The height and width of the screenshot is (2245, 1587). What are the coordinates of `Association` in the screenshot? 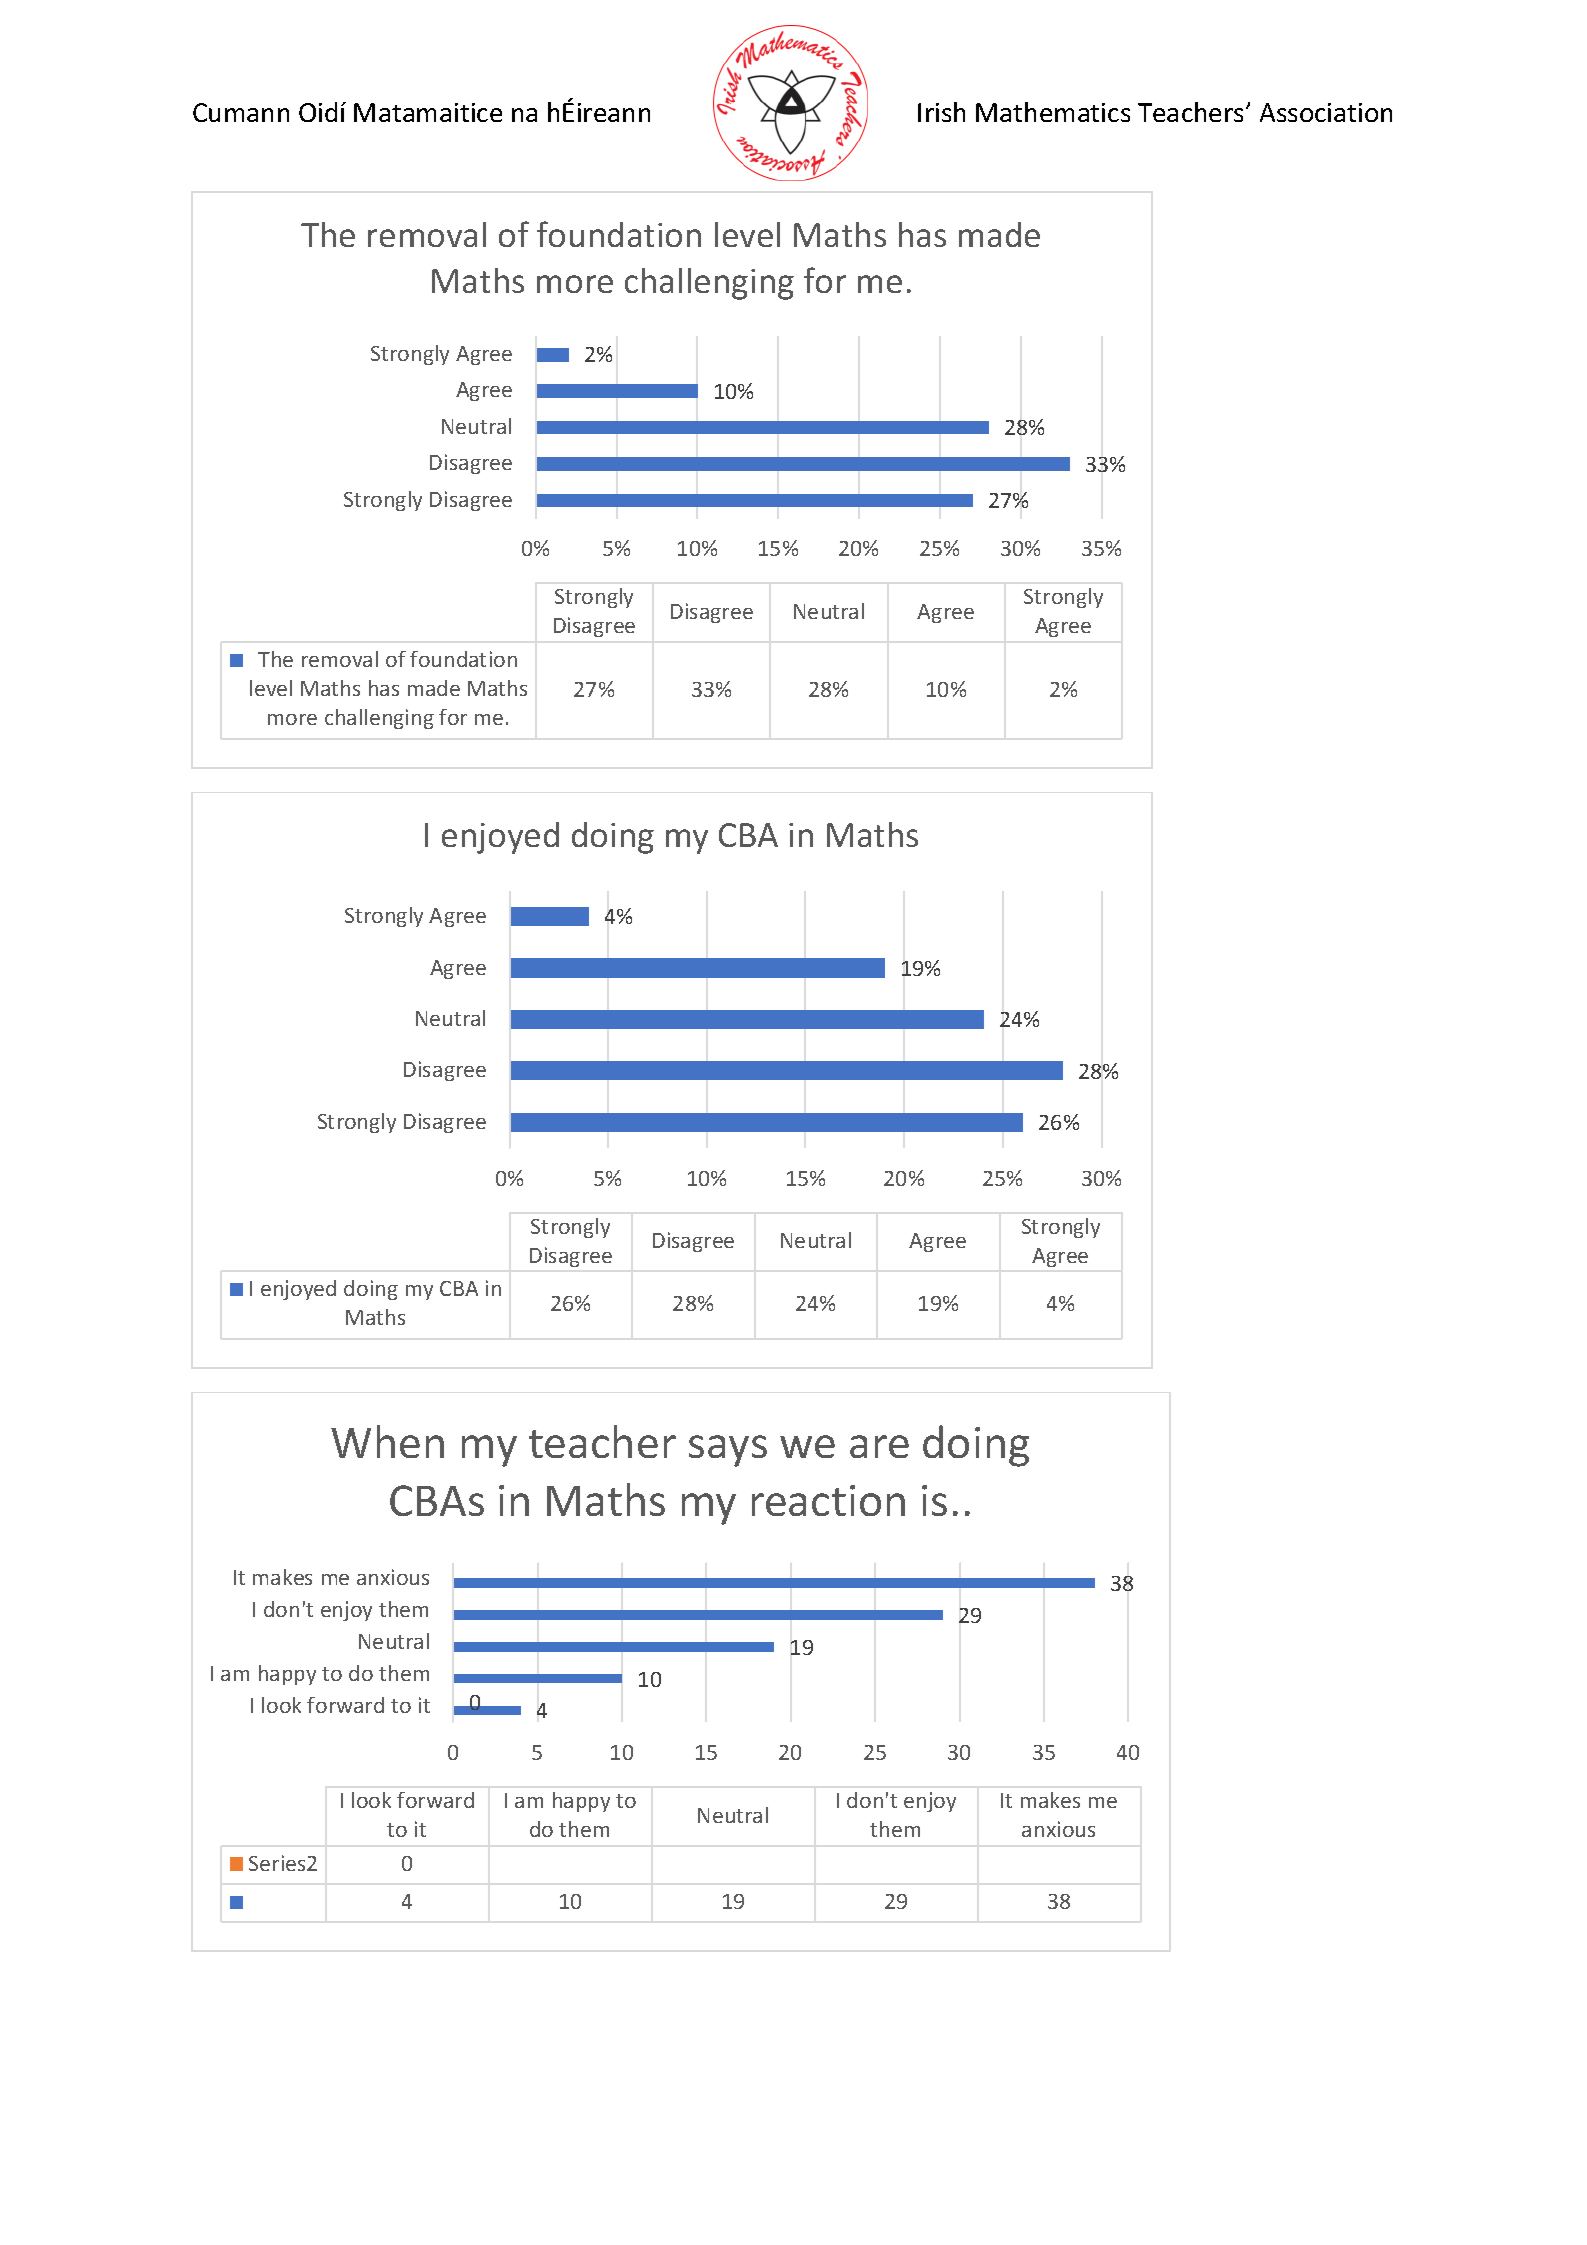 It's located at (1326, 112).
